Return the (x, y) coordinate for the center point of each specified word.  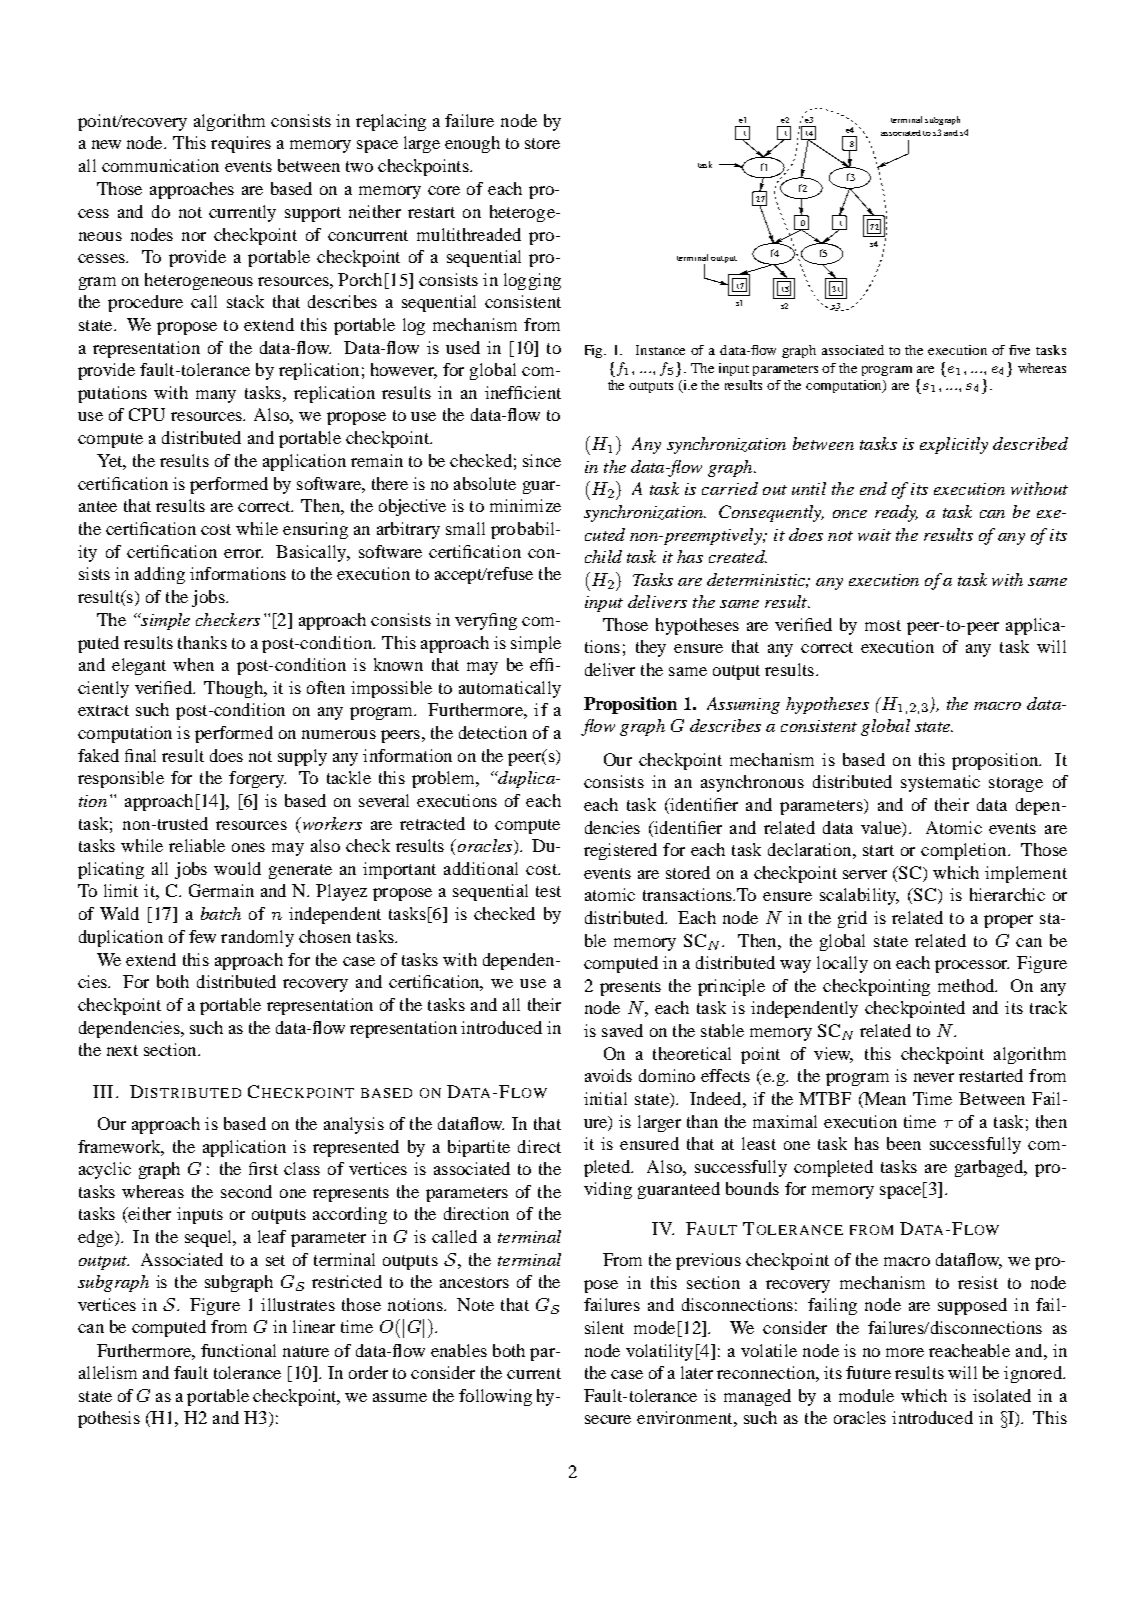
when (193, 664)
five (1019, 350)
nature (306, 1351)
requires (241, 144)
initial (605, 1098)
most (883, 625)
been (904, 1143)
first (263, 1168)
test (548, 891)
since (542, 460)
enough (472, 144)
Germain (221, 890)
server (865, 874)
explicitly (954, 445)
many (216, 396)
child (603, 556)
